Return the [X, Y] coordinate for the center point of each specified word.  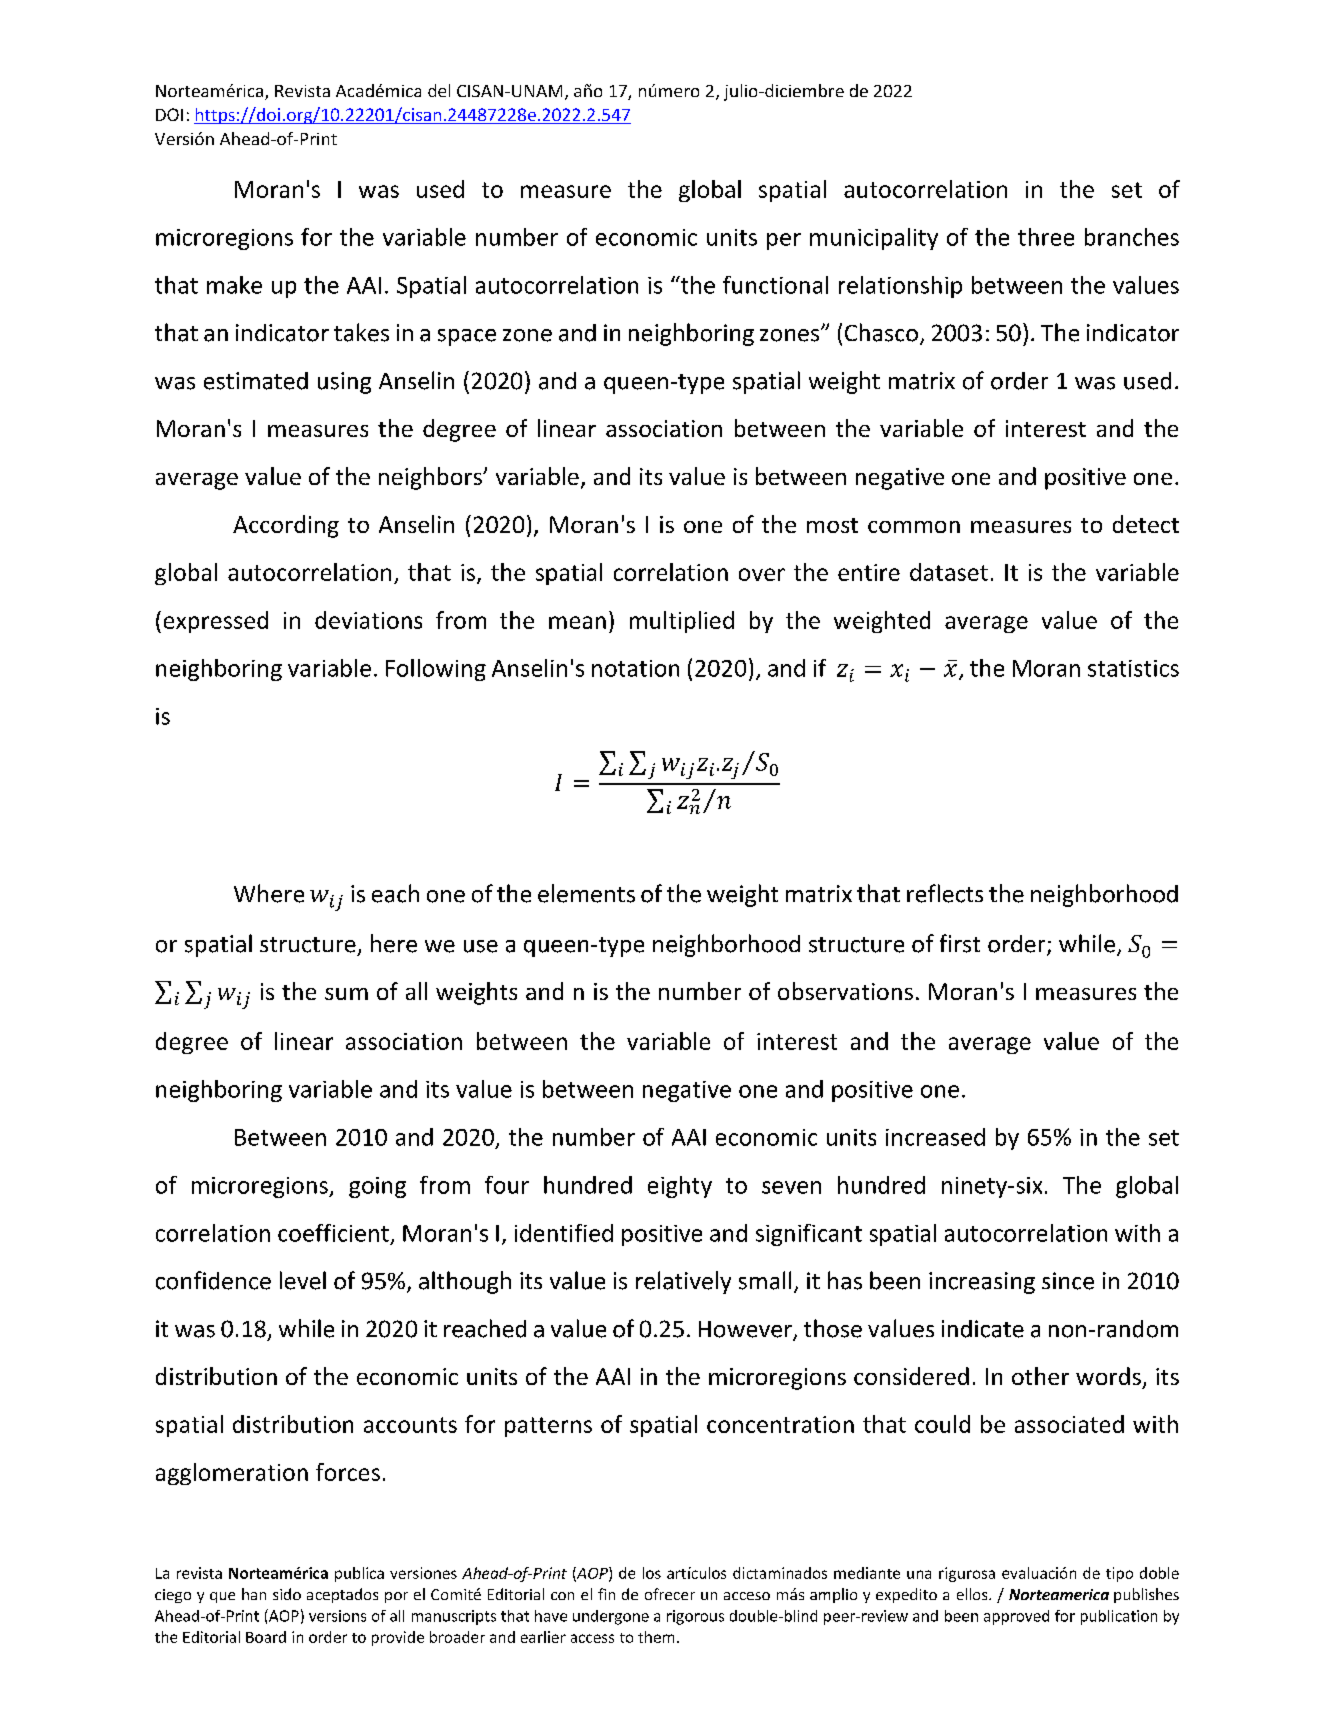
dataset [949, 572]
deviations [368, 620]
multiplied [682, 622]
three [1046, 237]
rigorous [695, 1617]
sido [287, 1594]
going [377, 1187]
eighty [680, 1187]
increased [935, 1137]
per [784, 241]
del [439, 90]
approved [1016, 1617]
